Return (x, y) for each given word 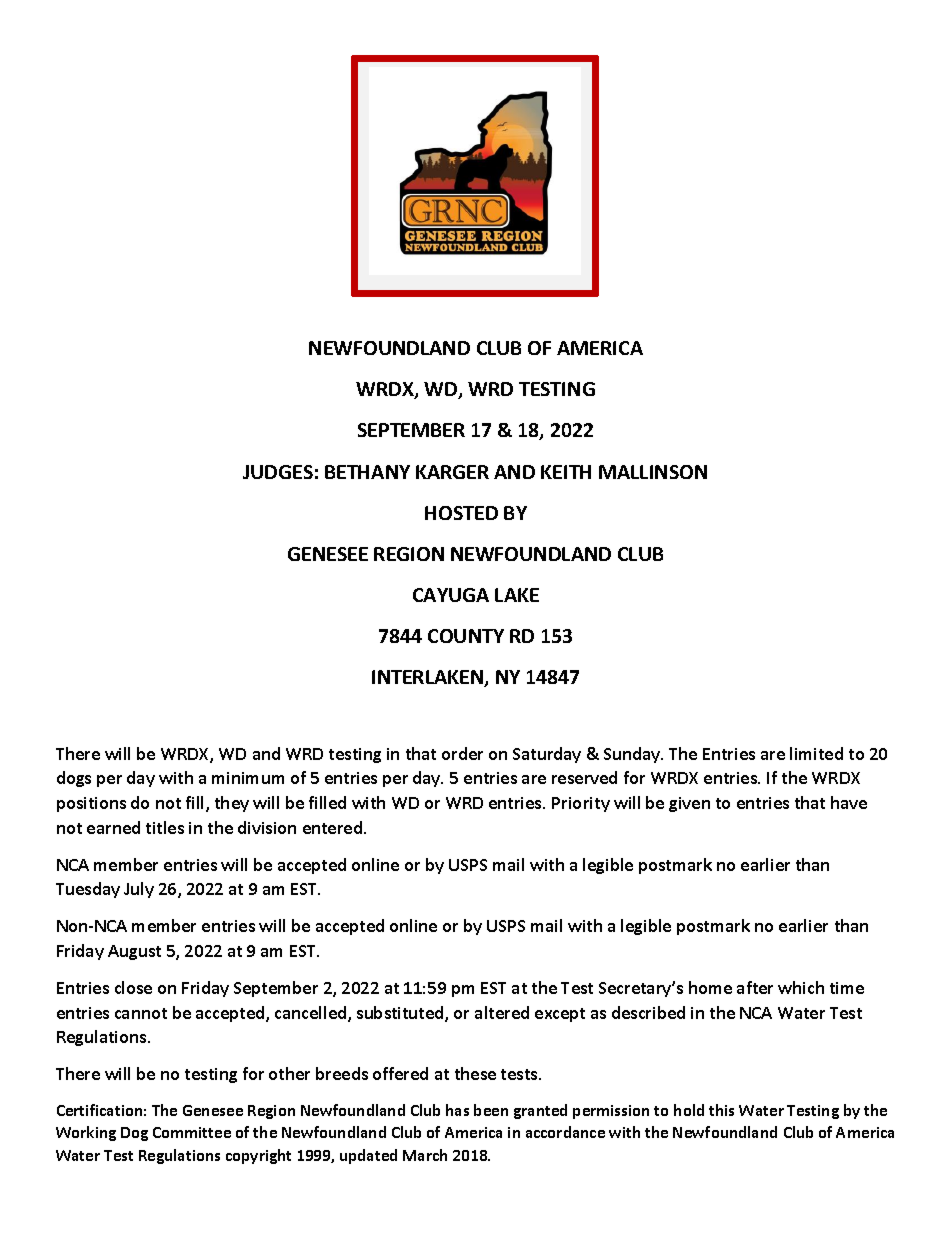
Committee (192, 1132)
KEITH (566, 472)
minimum (248, 778)
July (139, 890)
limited (816, 753)
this (721, 1110)
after (755, 987)
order (462, 753)
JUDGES (278, 472)
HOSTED (461, 513)
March (425, 1155)
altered (502, 1012)
